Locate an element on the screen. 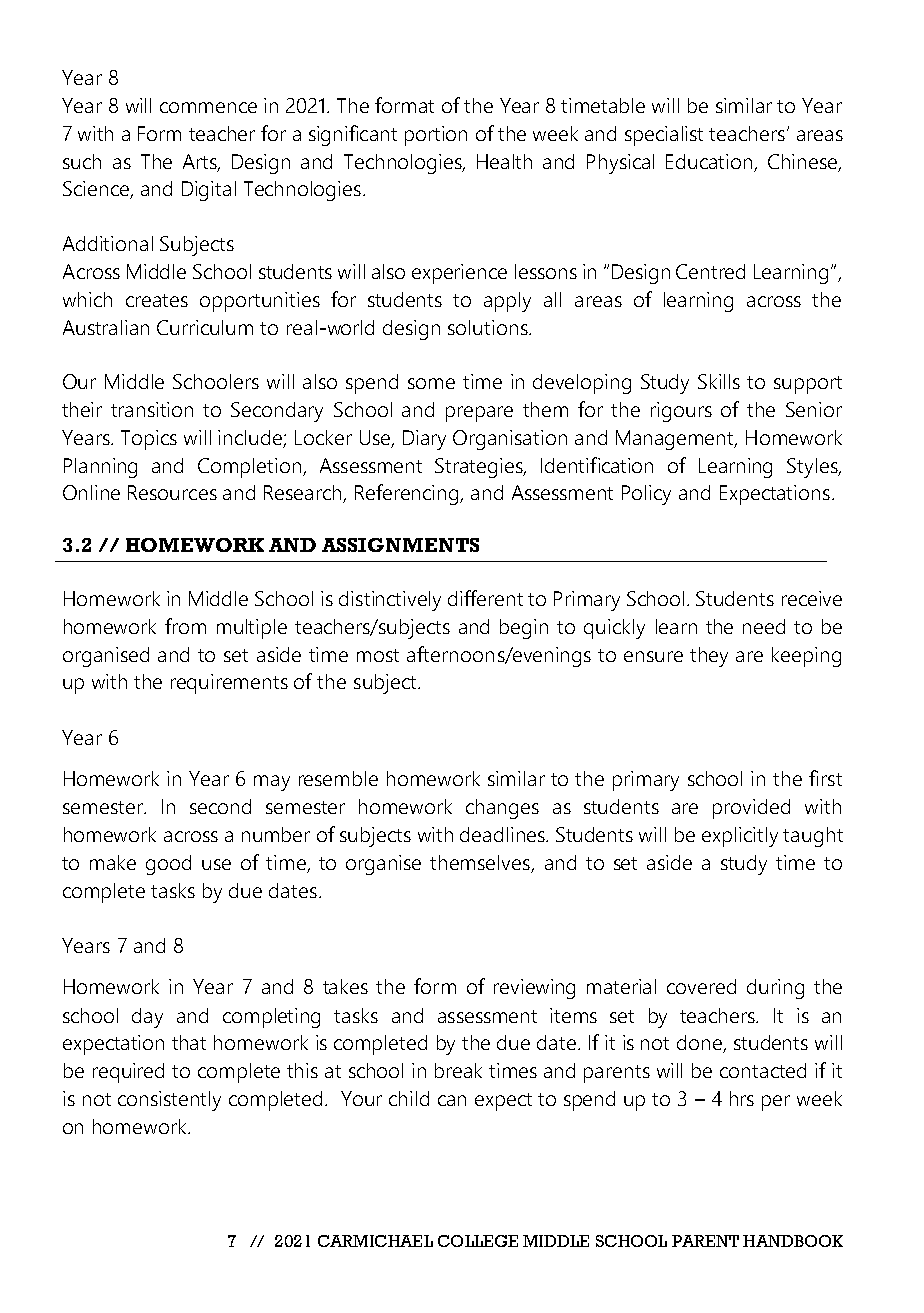 This screenshot has width=924, height=1313. Education is located at coordinates (709, 161).
